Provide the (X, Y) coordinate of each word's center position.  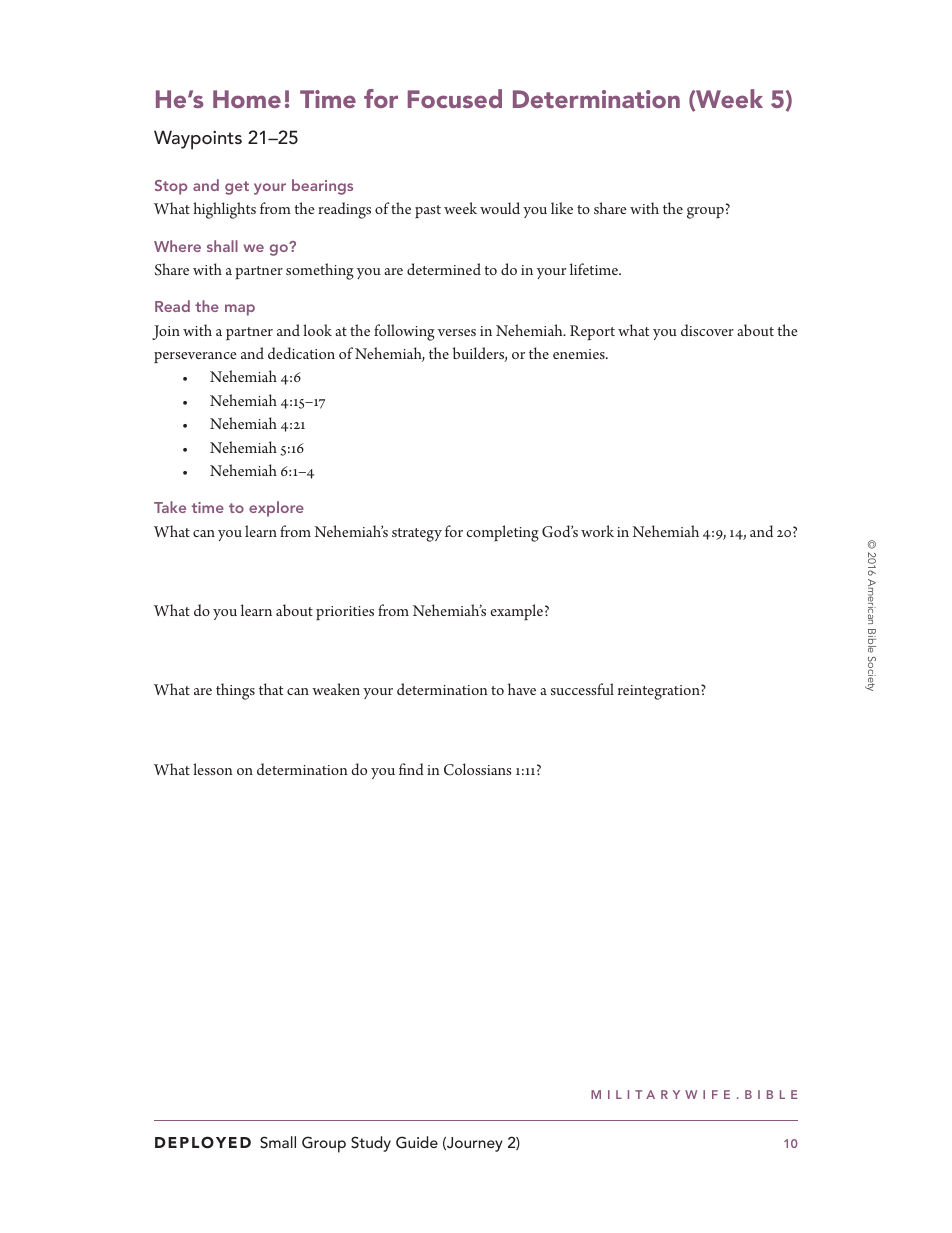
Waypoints (198, 140)
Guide (417, 1142)
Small (278, 1142)
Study (371, 1144)
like (562, 208)
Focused (455, 98)
